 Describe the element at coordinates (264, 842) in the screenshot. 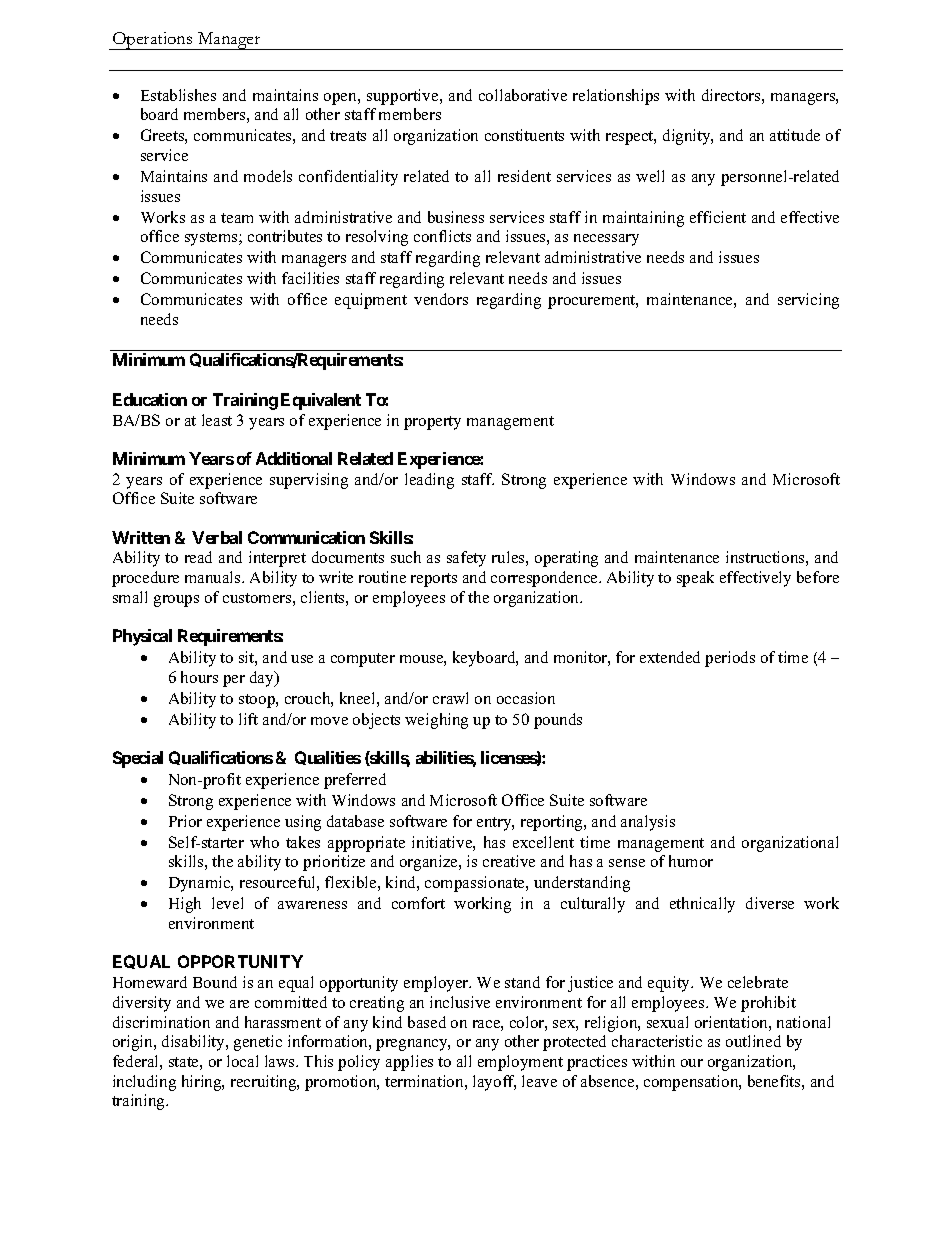

I see `who` at that location.
